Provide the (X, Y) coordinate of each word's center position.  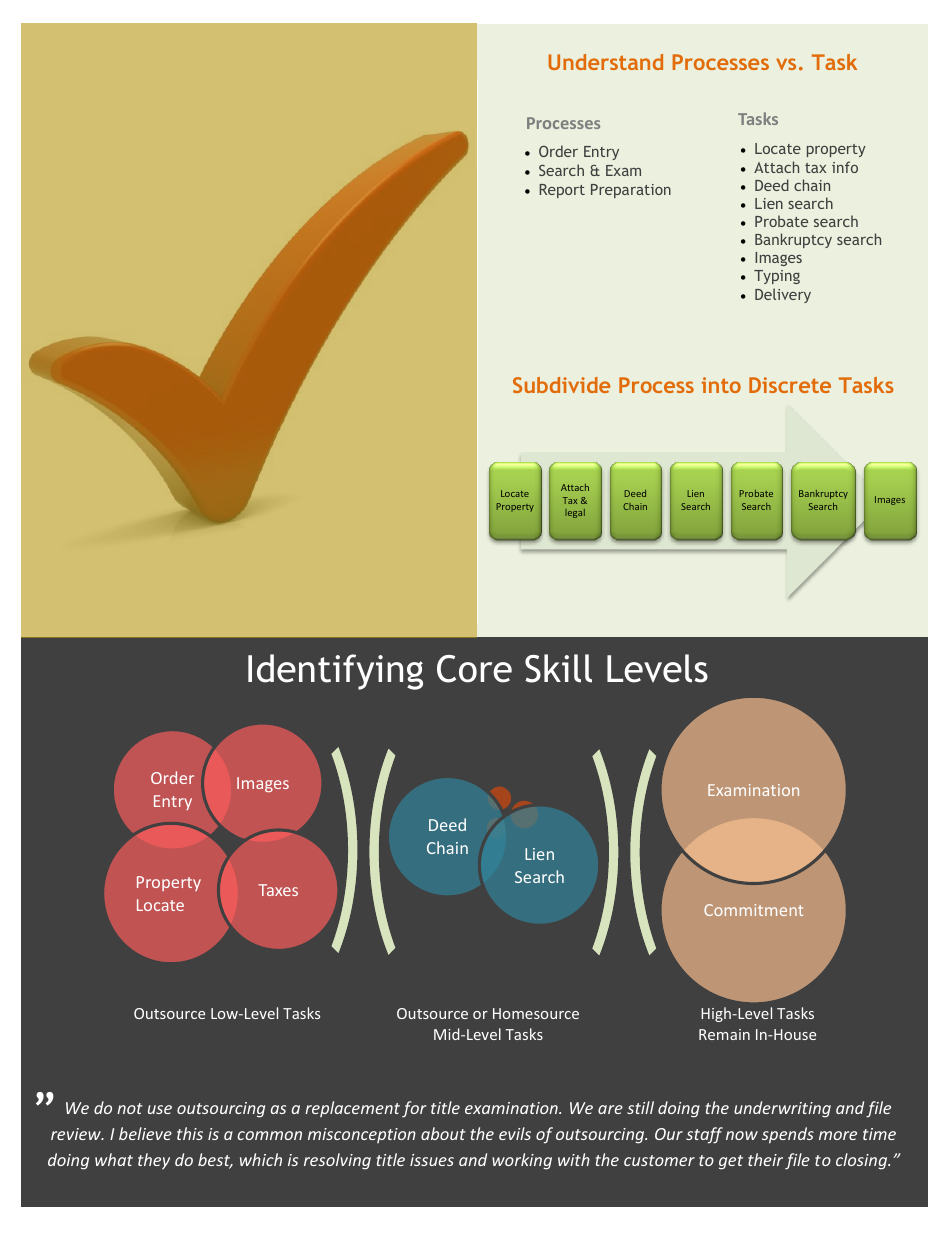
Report (562, 191)
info (845, 167)
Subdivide (561, 385)
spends (788, 1135)
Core (474, 669)
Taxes (278, 890)
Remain (724, 1034)
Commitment (753, 910)
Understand (606, 62)
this (190, 1133)
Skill (558, 668)
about (443, 1133)
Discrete (790, 385)
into (721, 385)
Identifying (335, 672)
